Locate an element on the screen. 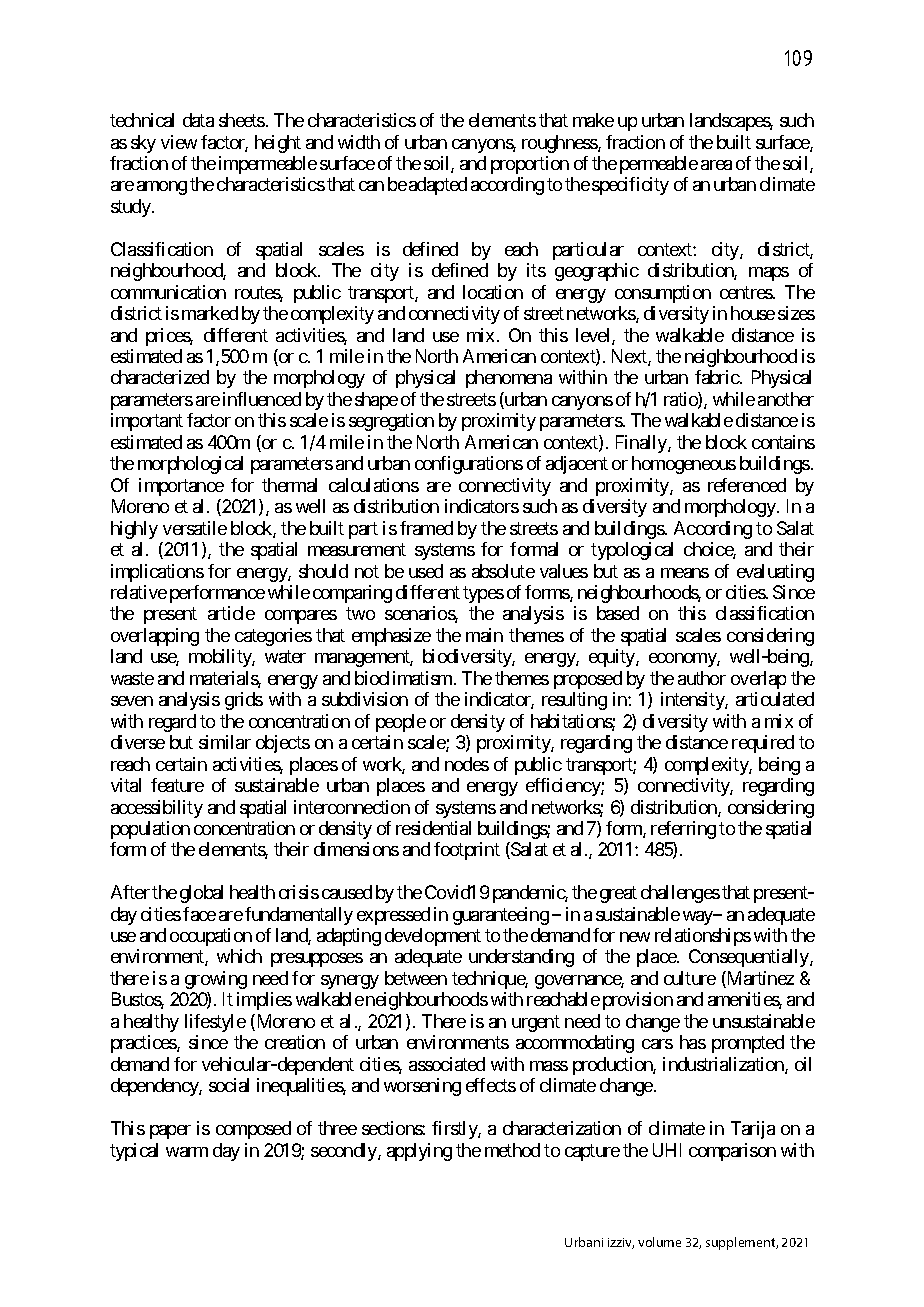 This screenshot has width=924, height=1307. relationships is located at coordinates (703, 937).
